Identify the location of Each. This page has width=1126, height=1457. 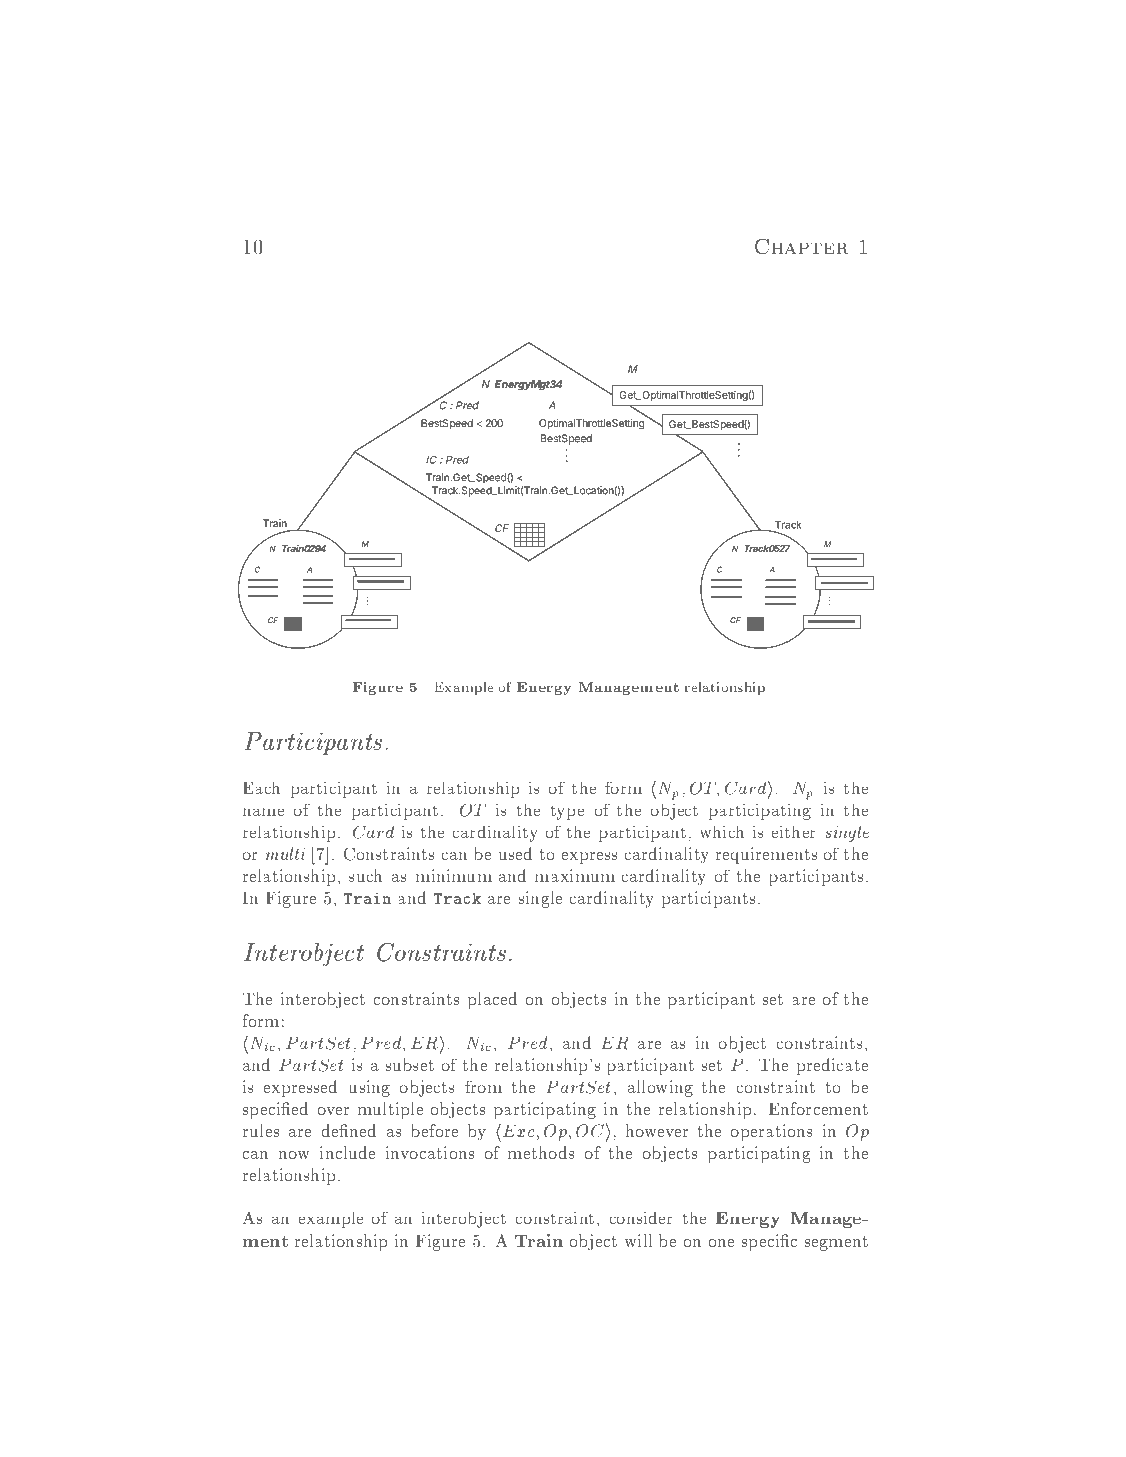
(261, 787).
